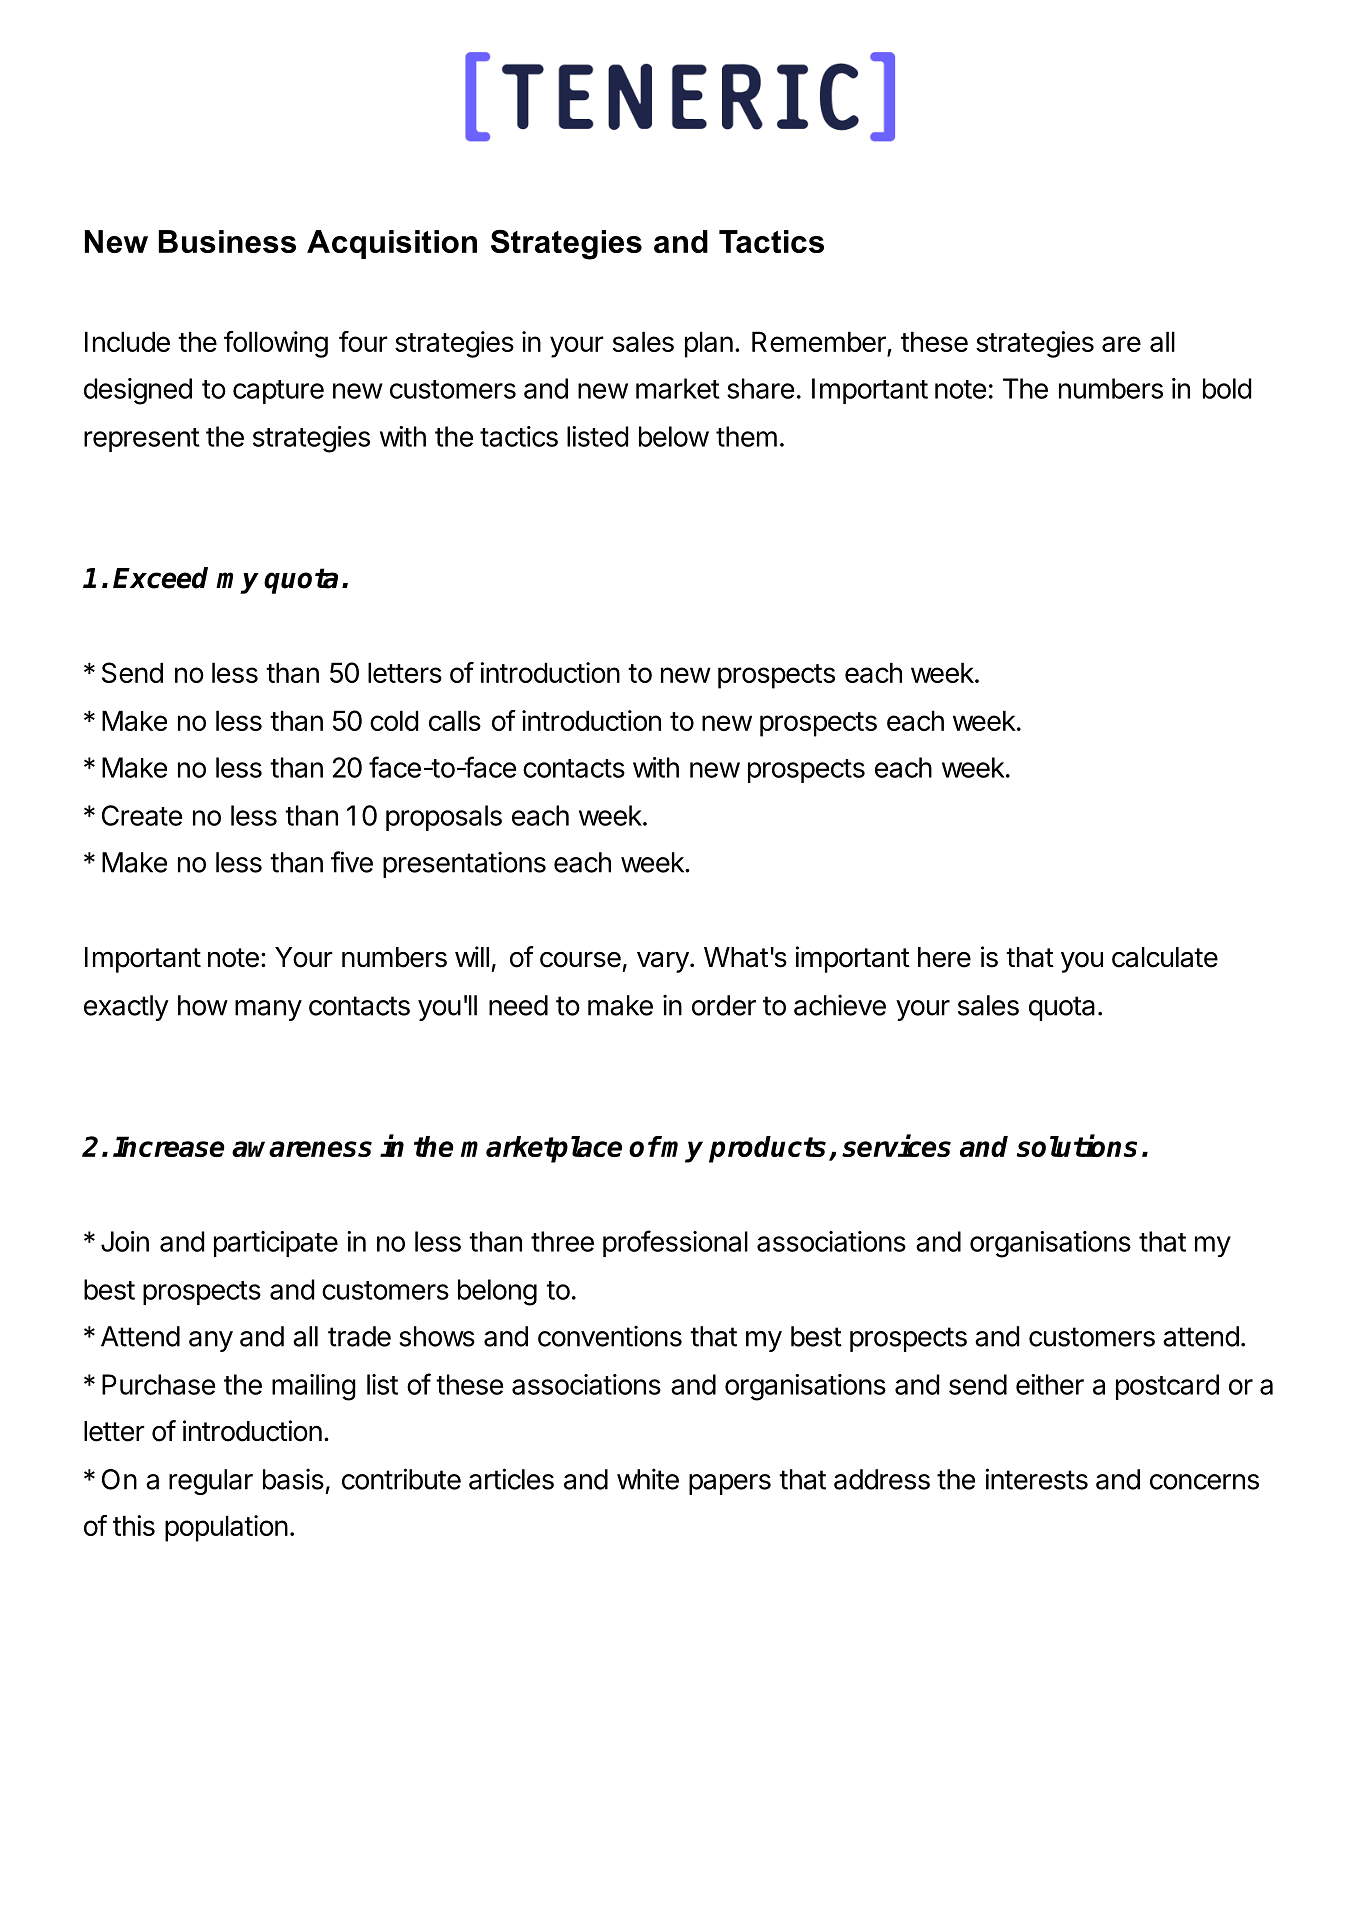 The width and height of the screenshot is (1362, 1926). I want to click on calculate, so click(1165, 957).
